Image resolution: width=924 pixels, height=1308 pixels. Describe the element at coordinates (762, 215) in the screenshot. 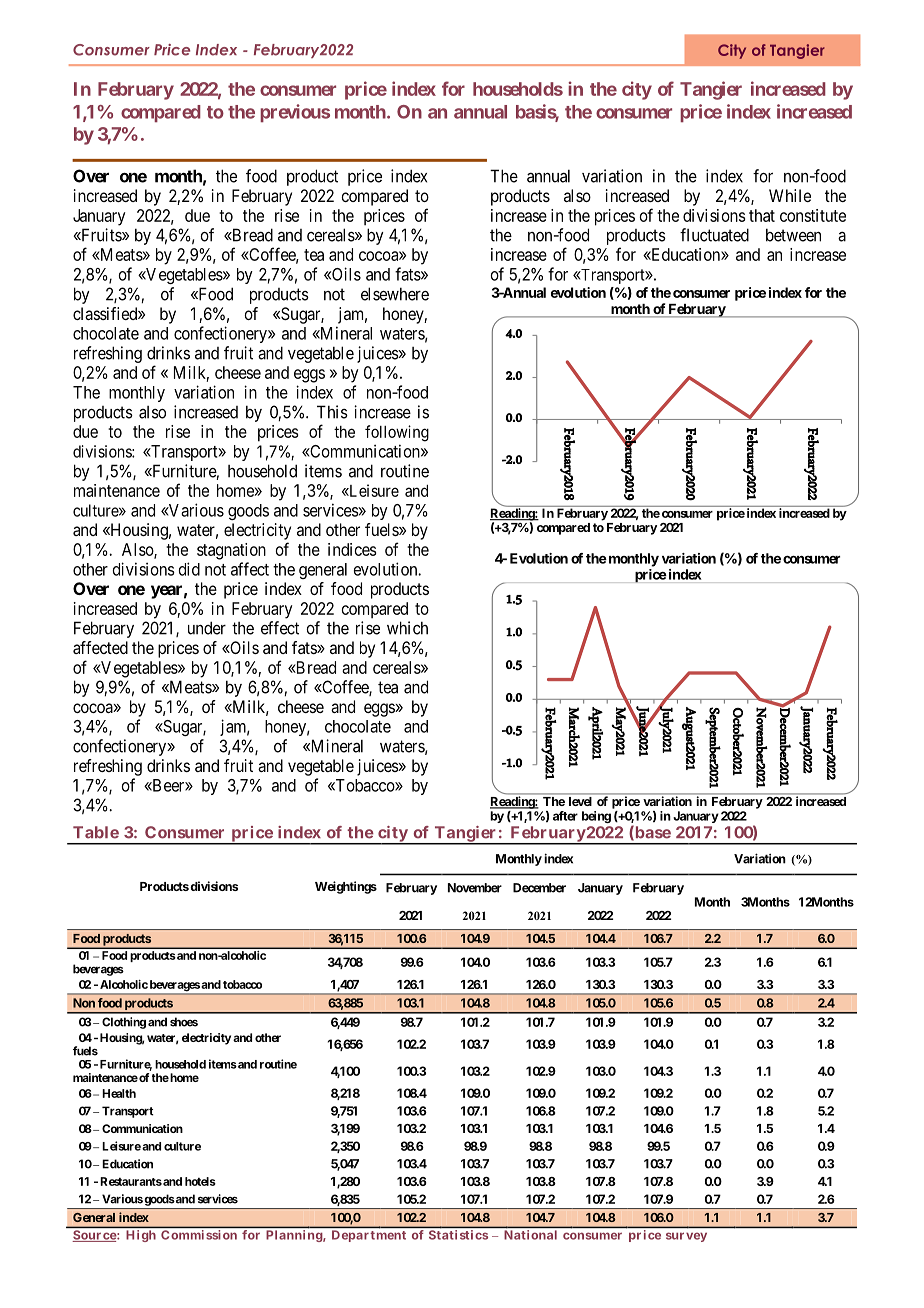

I see `that` at that location.
